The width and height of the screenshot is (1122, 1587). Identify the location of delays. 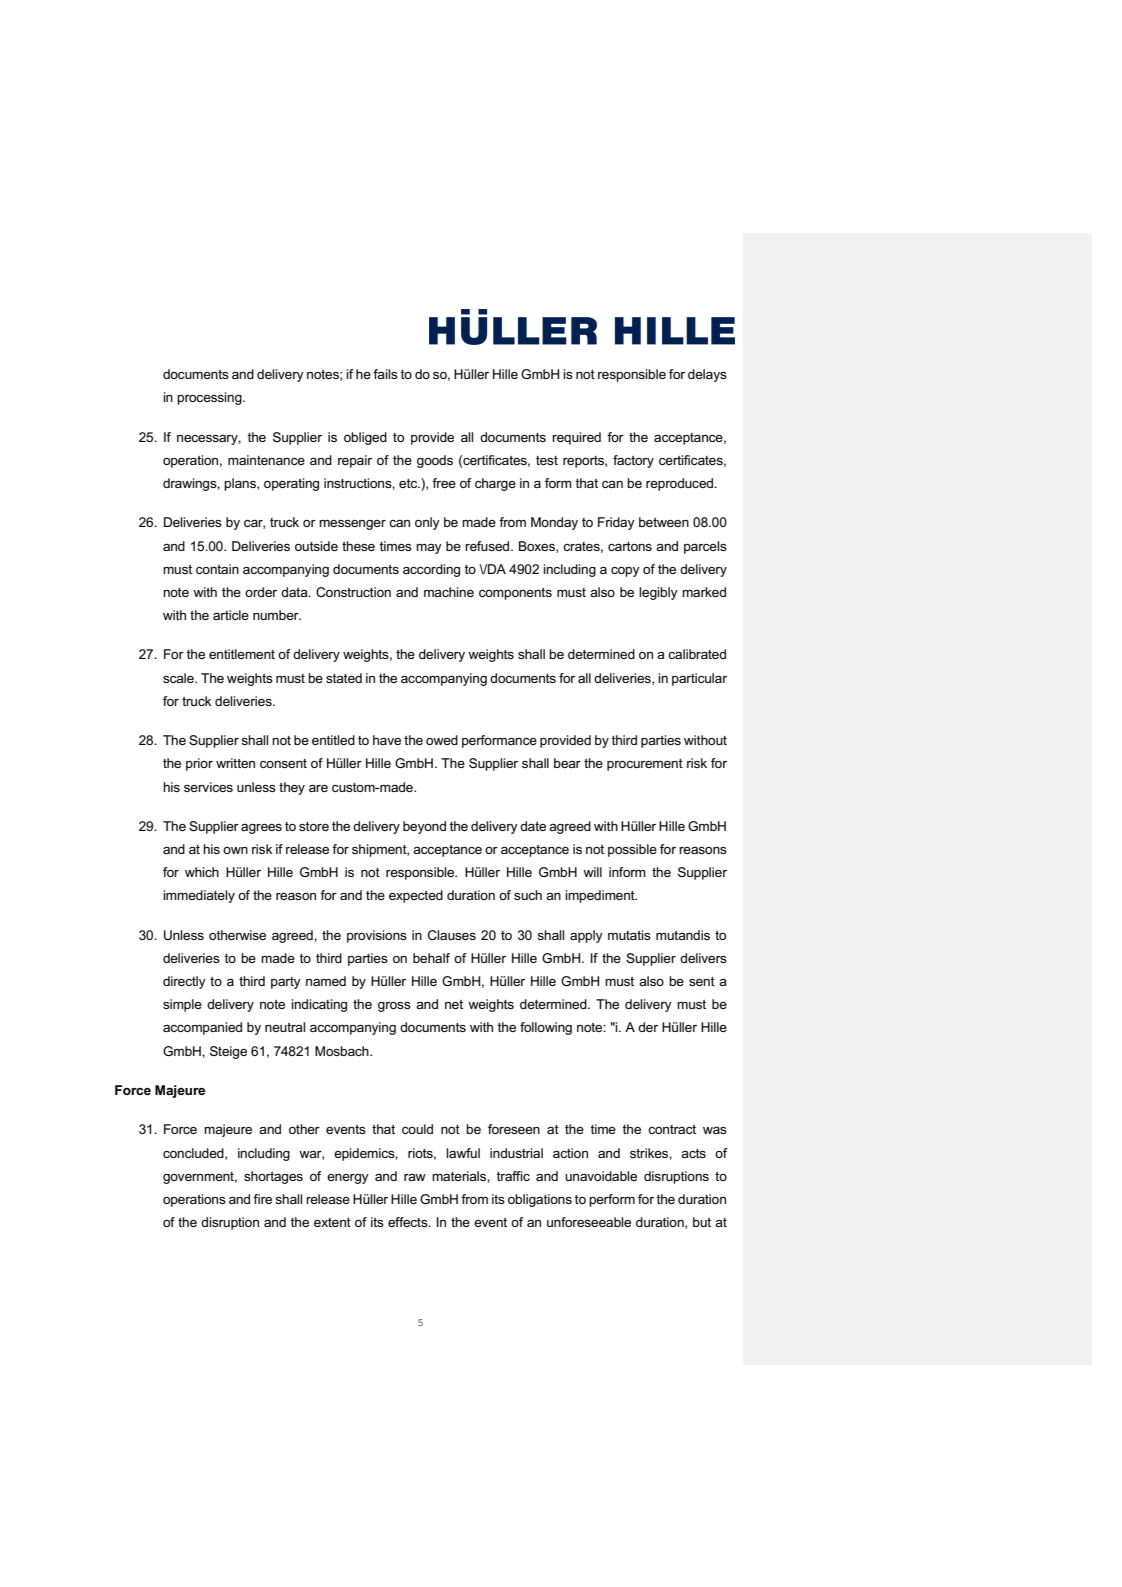
(707, 375).
